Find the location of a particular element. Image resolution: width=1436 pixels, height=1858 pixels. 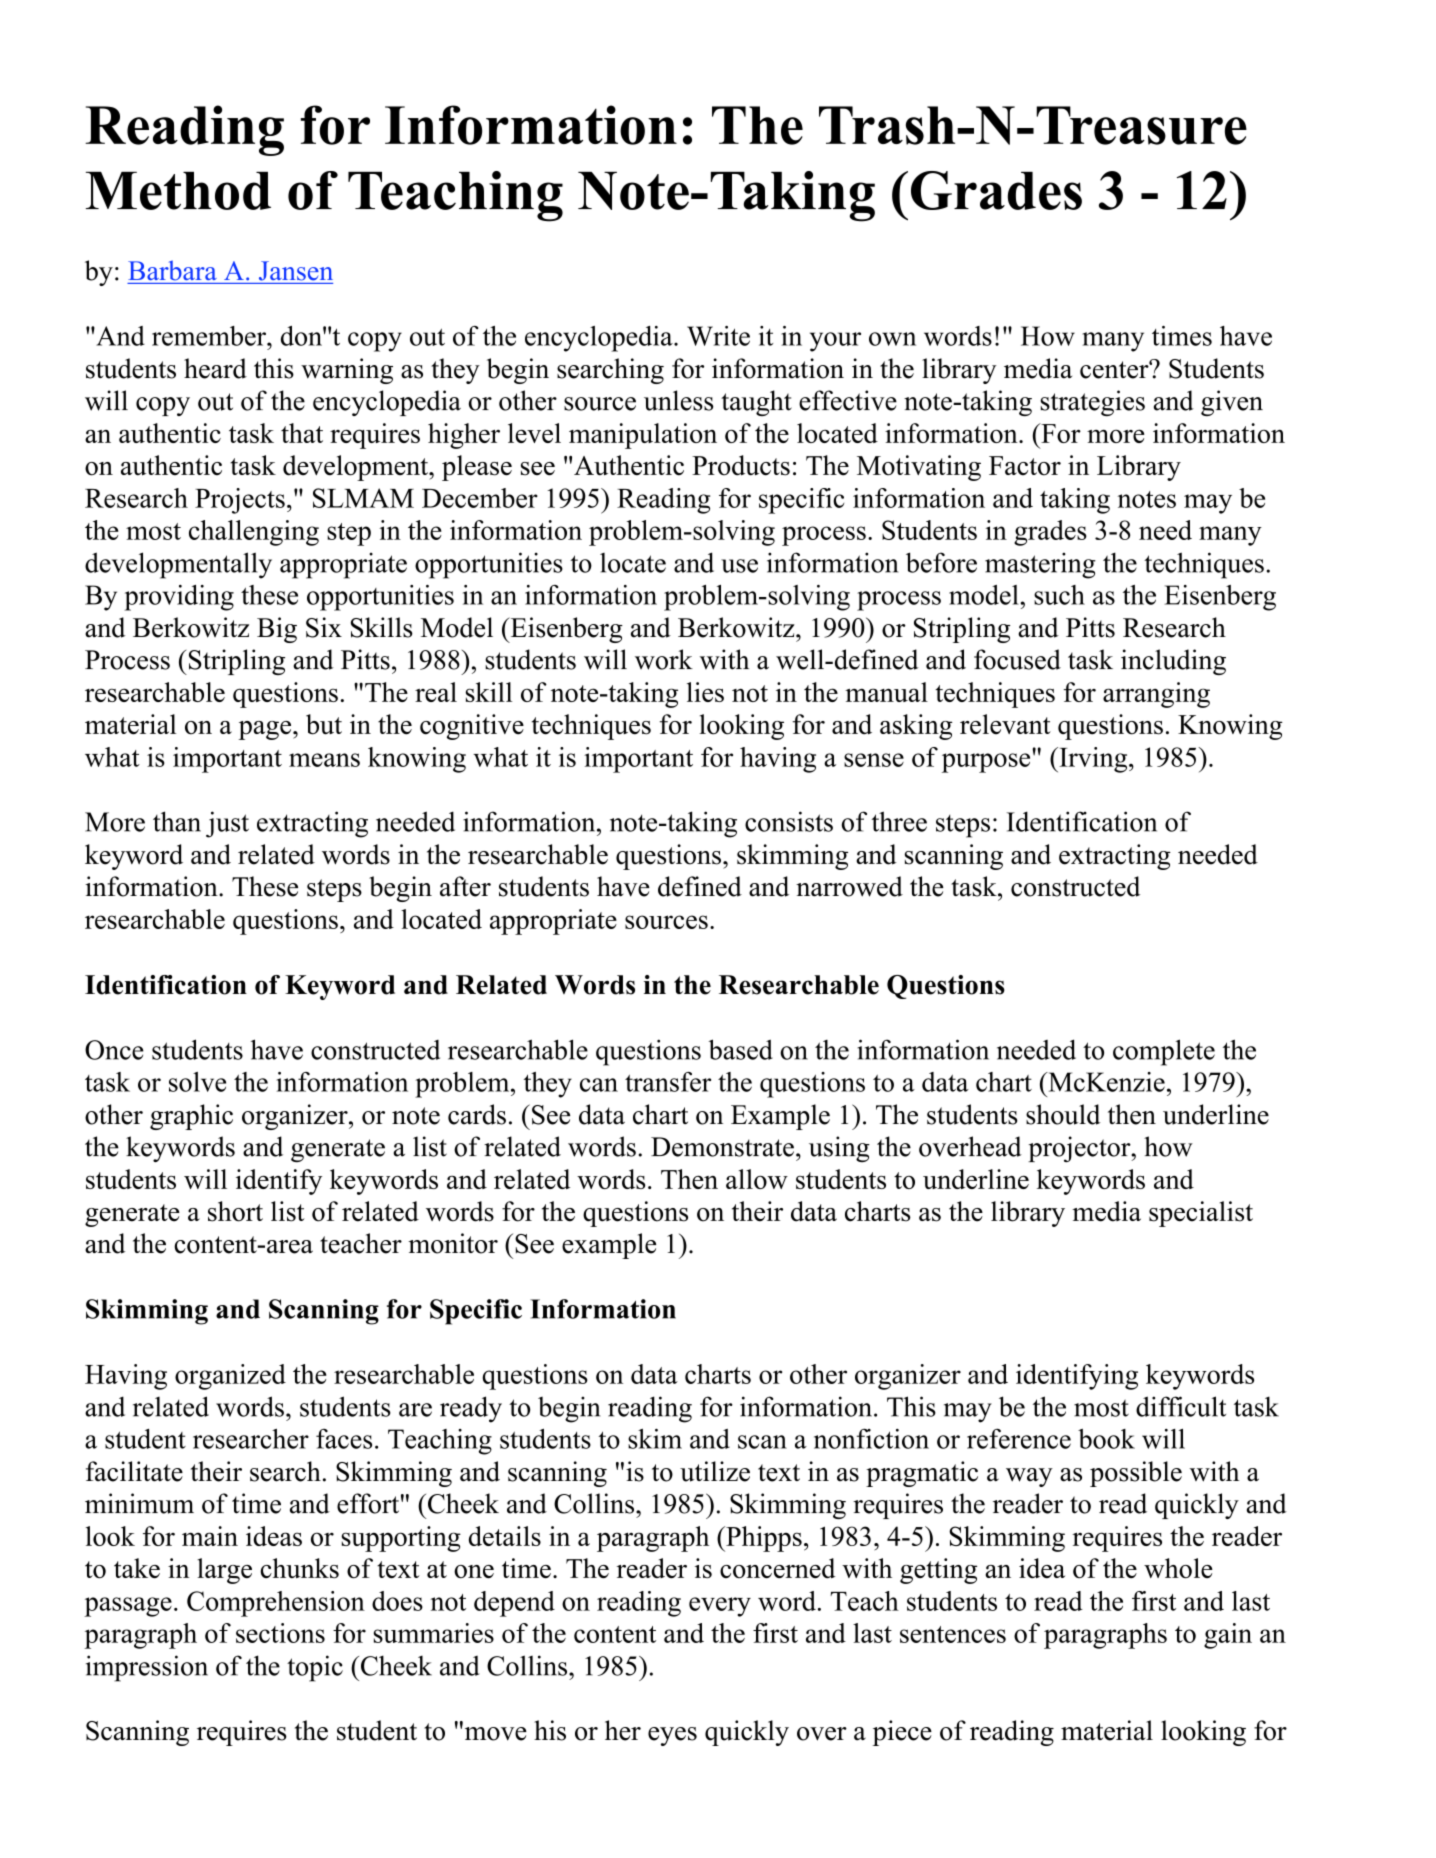

strategies is located at coordinates (1092, 403).
